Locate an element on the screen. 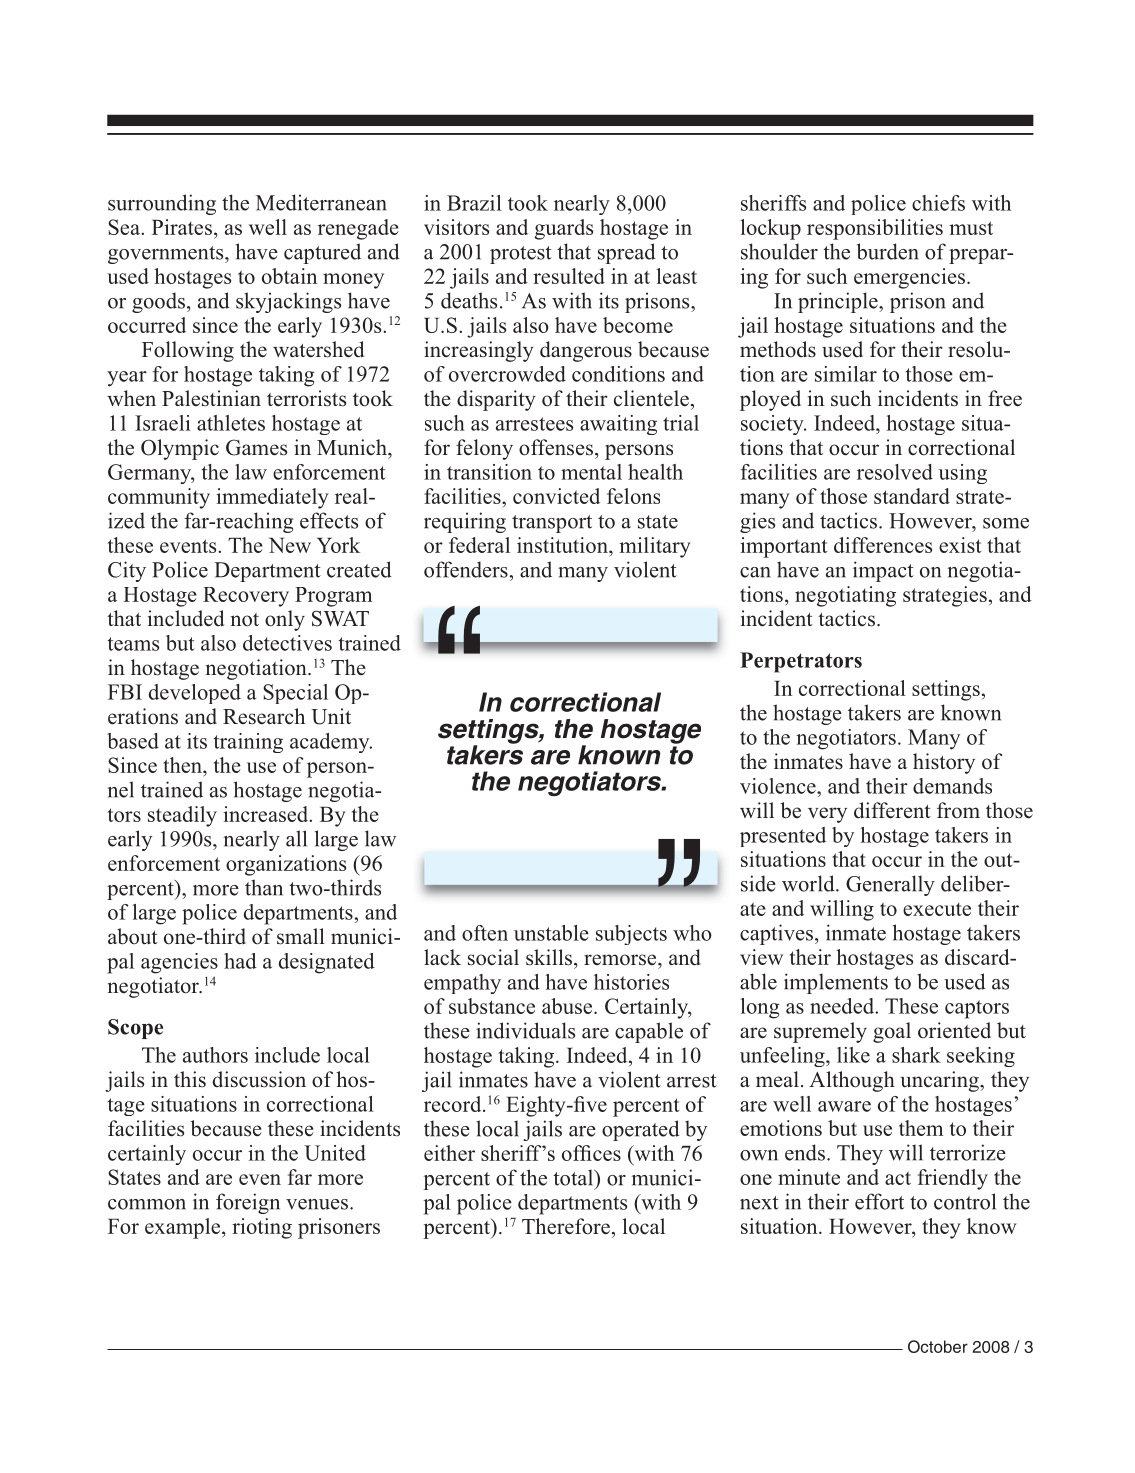 This screenshot has height=1473, width=1135. rioting is located at coordinates (262, 1228).
